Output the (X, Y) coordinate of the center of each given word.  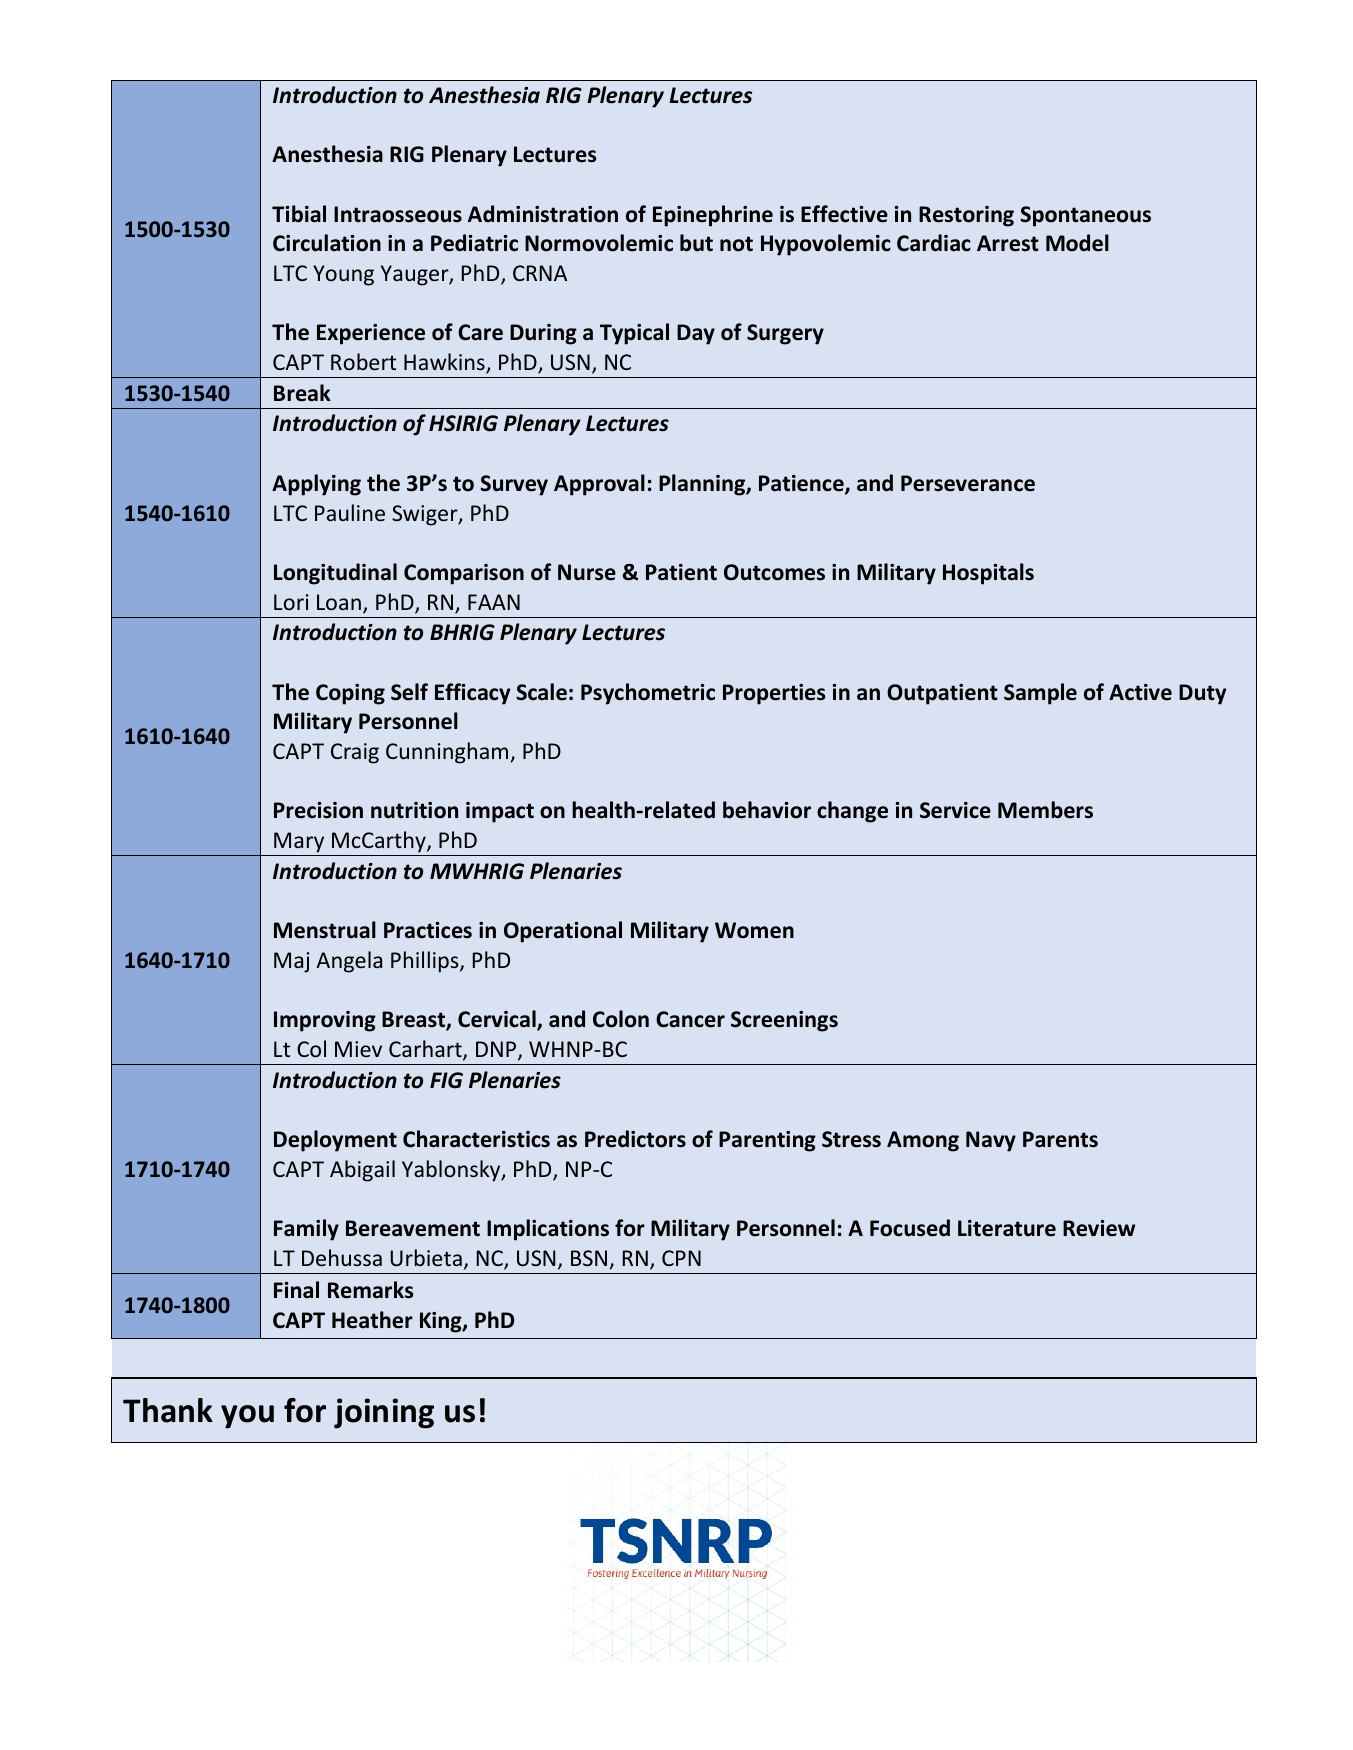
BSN (589, 1258)
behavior (767, 810)
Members (1045, 810)
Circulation (327, 243)
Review (1099, 1228)
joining (384, 1413)
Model (1077, 243)
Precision (318, 810)
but (696, 243)
